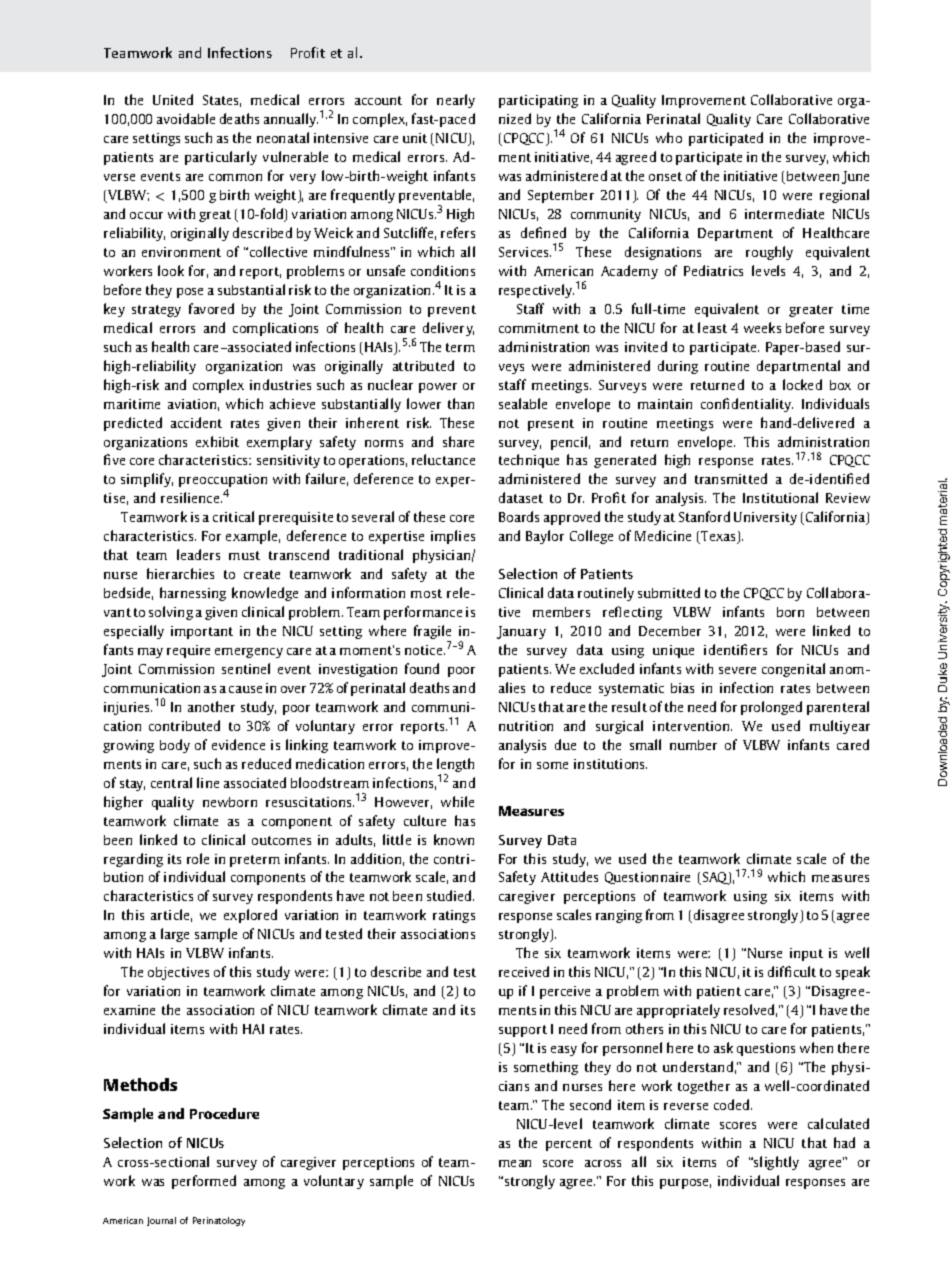  I want to click on than, so click(461, 403).
